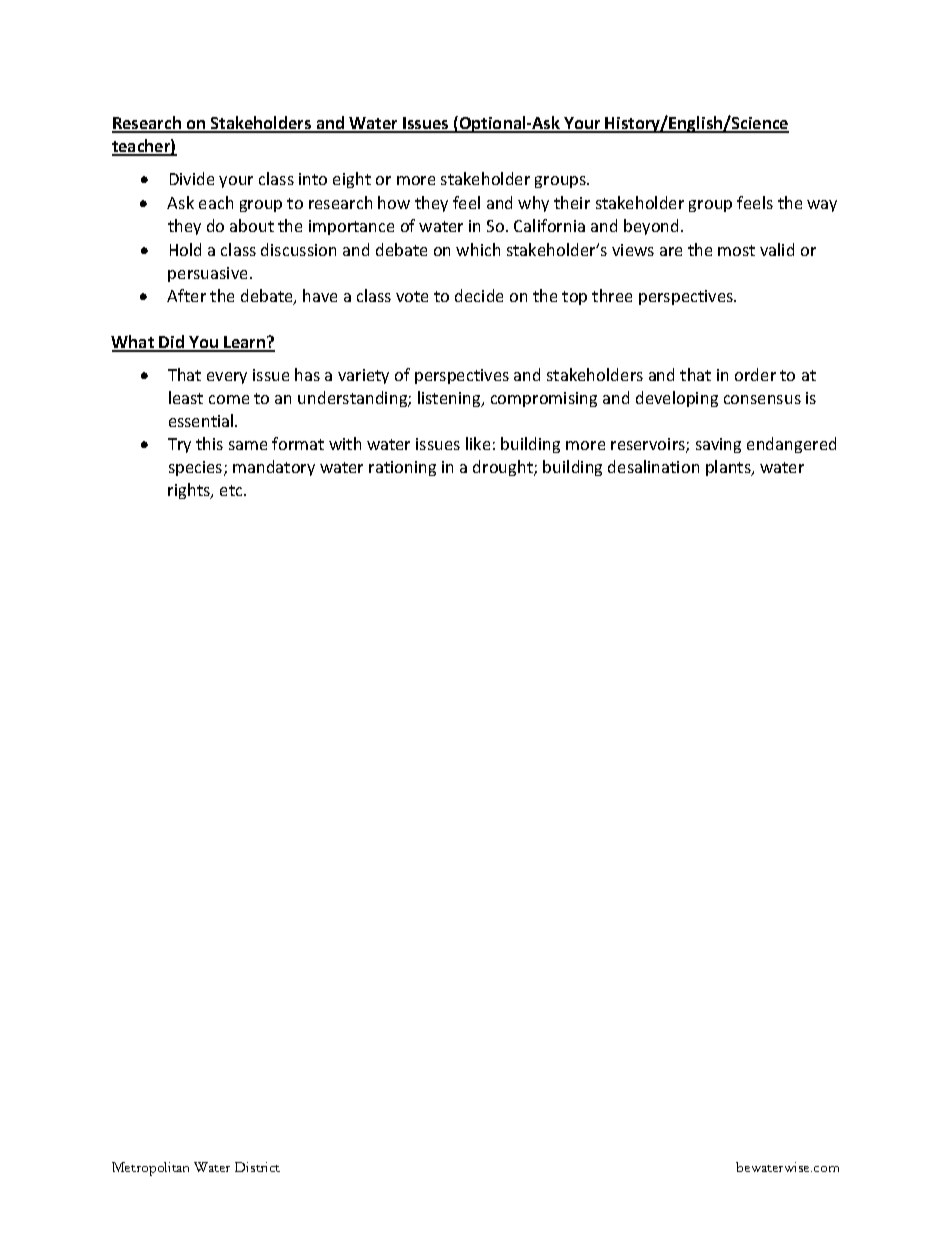  Describe the element at coordinates (533, 204) in the page. I see `why` at that location.
